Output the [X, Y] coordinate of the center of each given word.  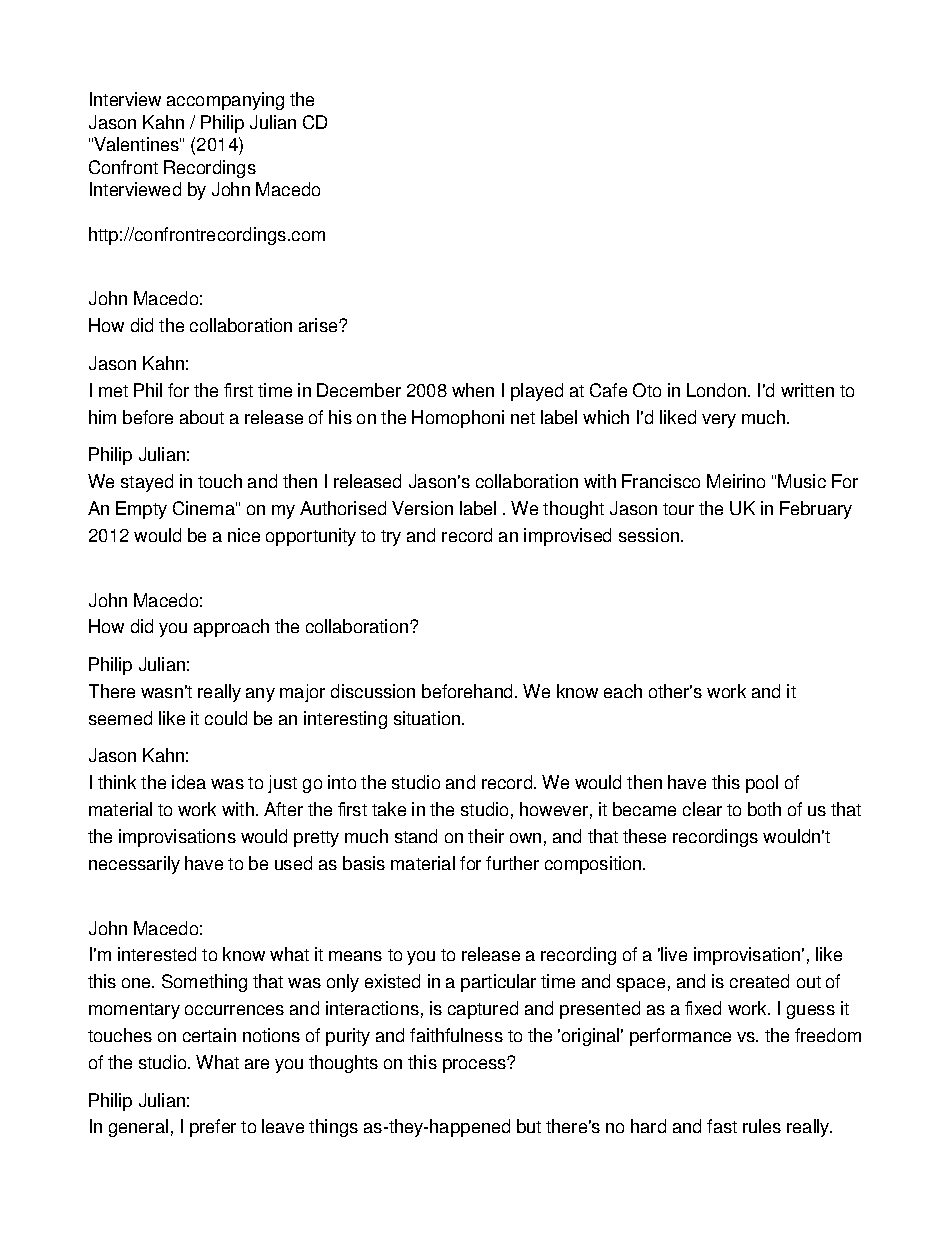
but [529, 1126]
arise [319, 325]
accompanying [225, 101]
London [718, 390]
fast [722, 1126]
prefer [213, 1128]
